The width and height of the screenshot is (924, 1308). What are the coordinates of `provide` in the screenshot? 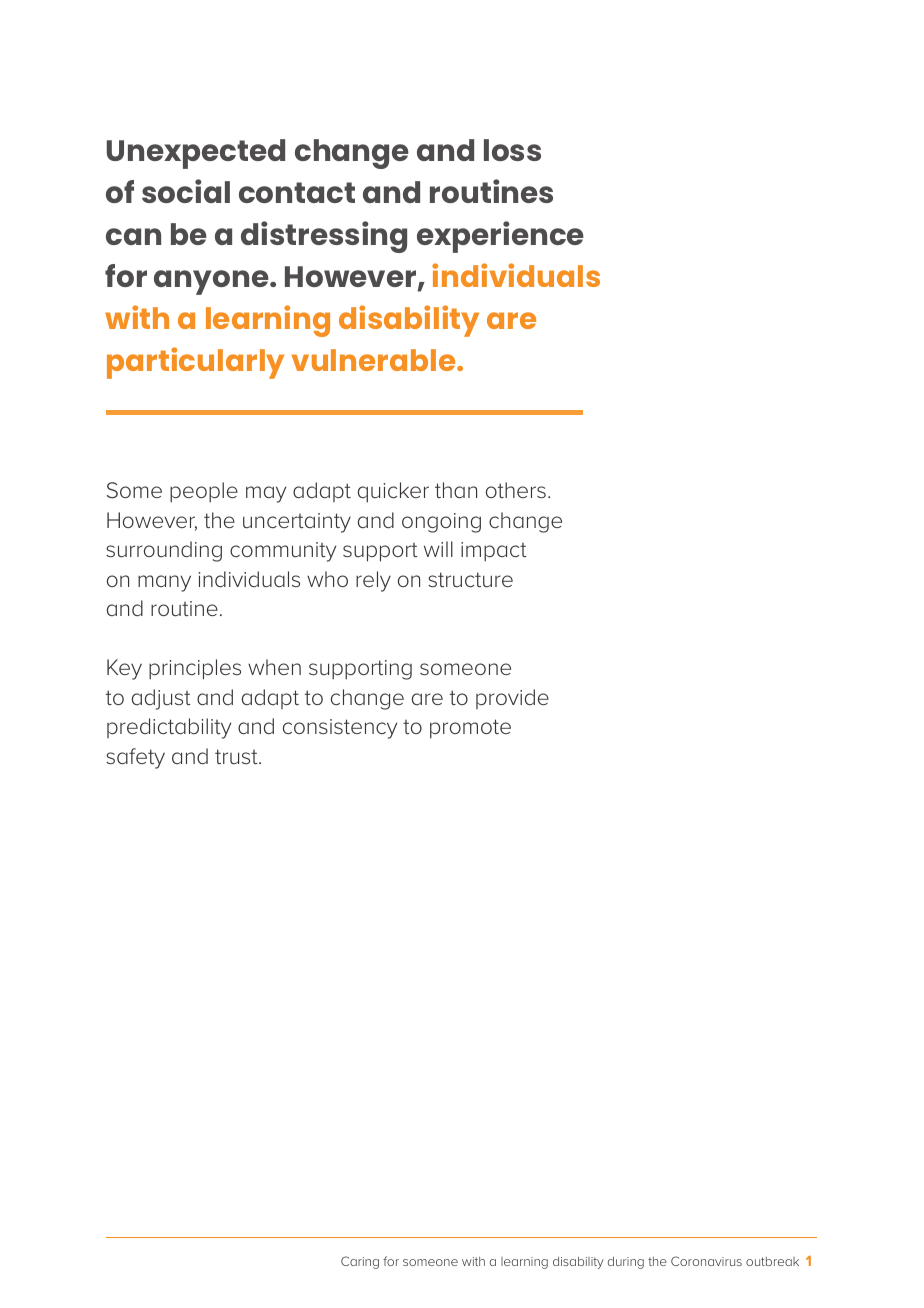 It's located at (512, 699).
